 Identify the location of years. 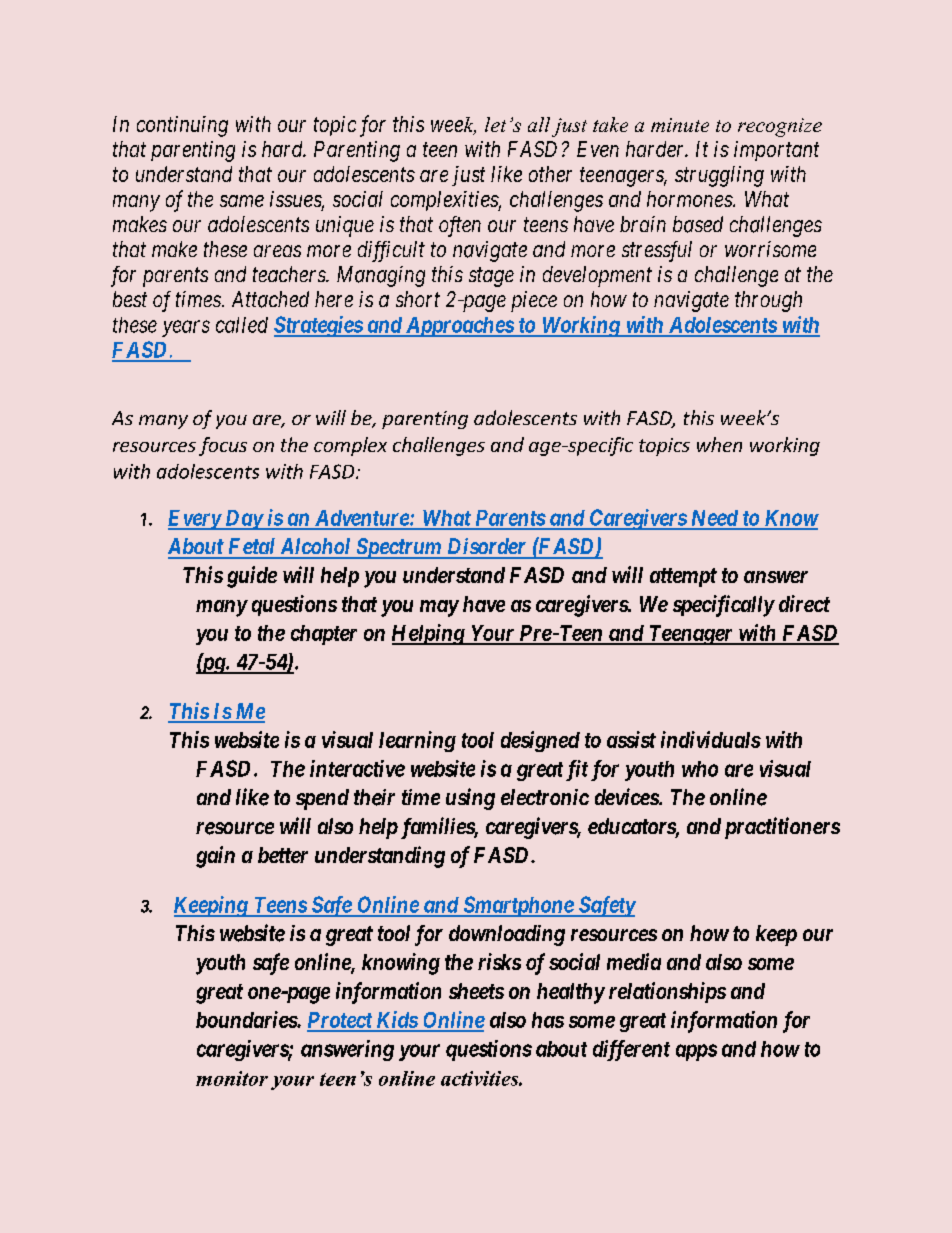
(186, 328).
